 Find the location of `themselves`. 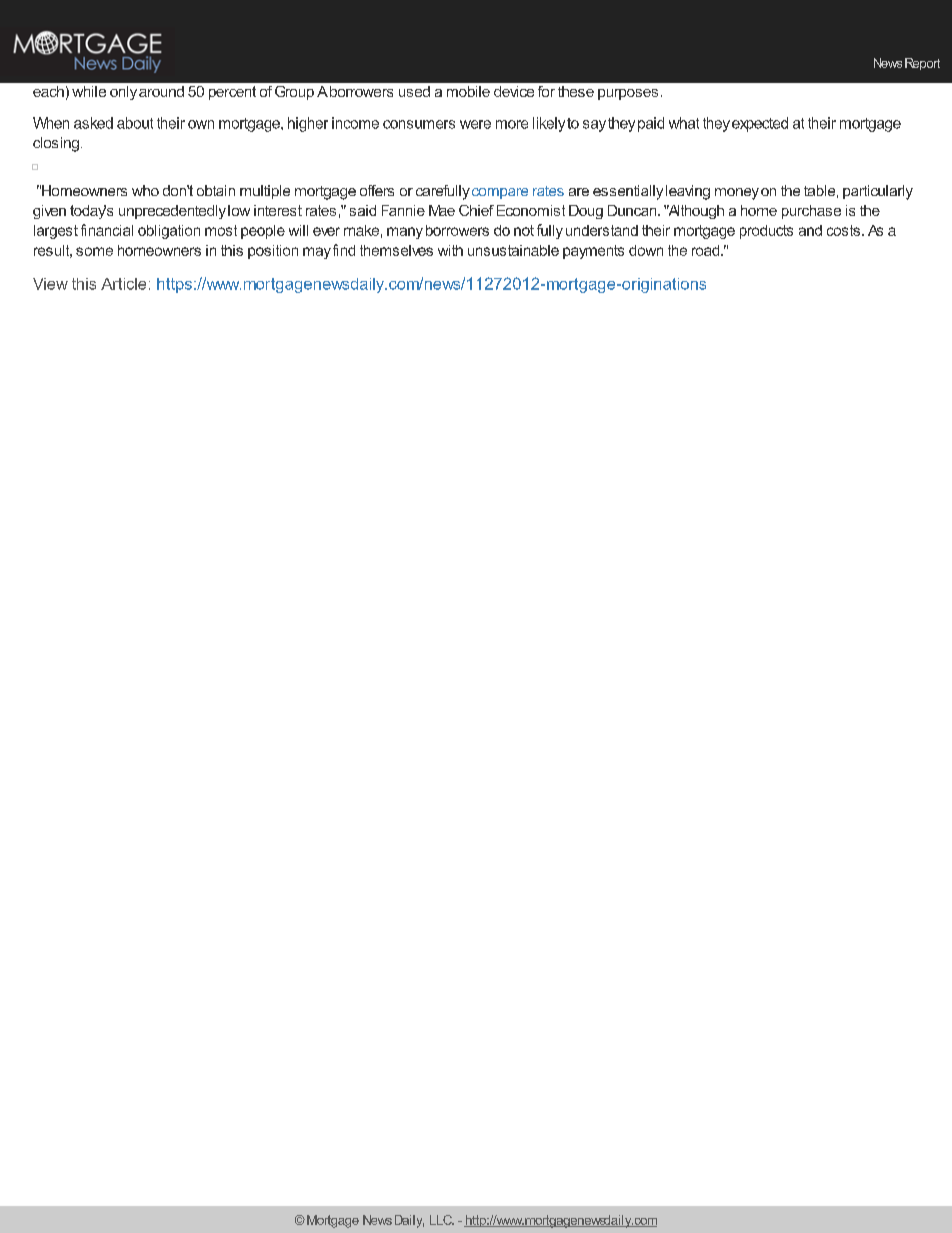

themselves is located at coordinates (396, 250).
